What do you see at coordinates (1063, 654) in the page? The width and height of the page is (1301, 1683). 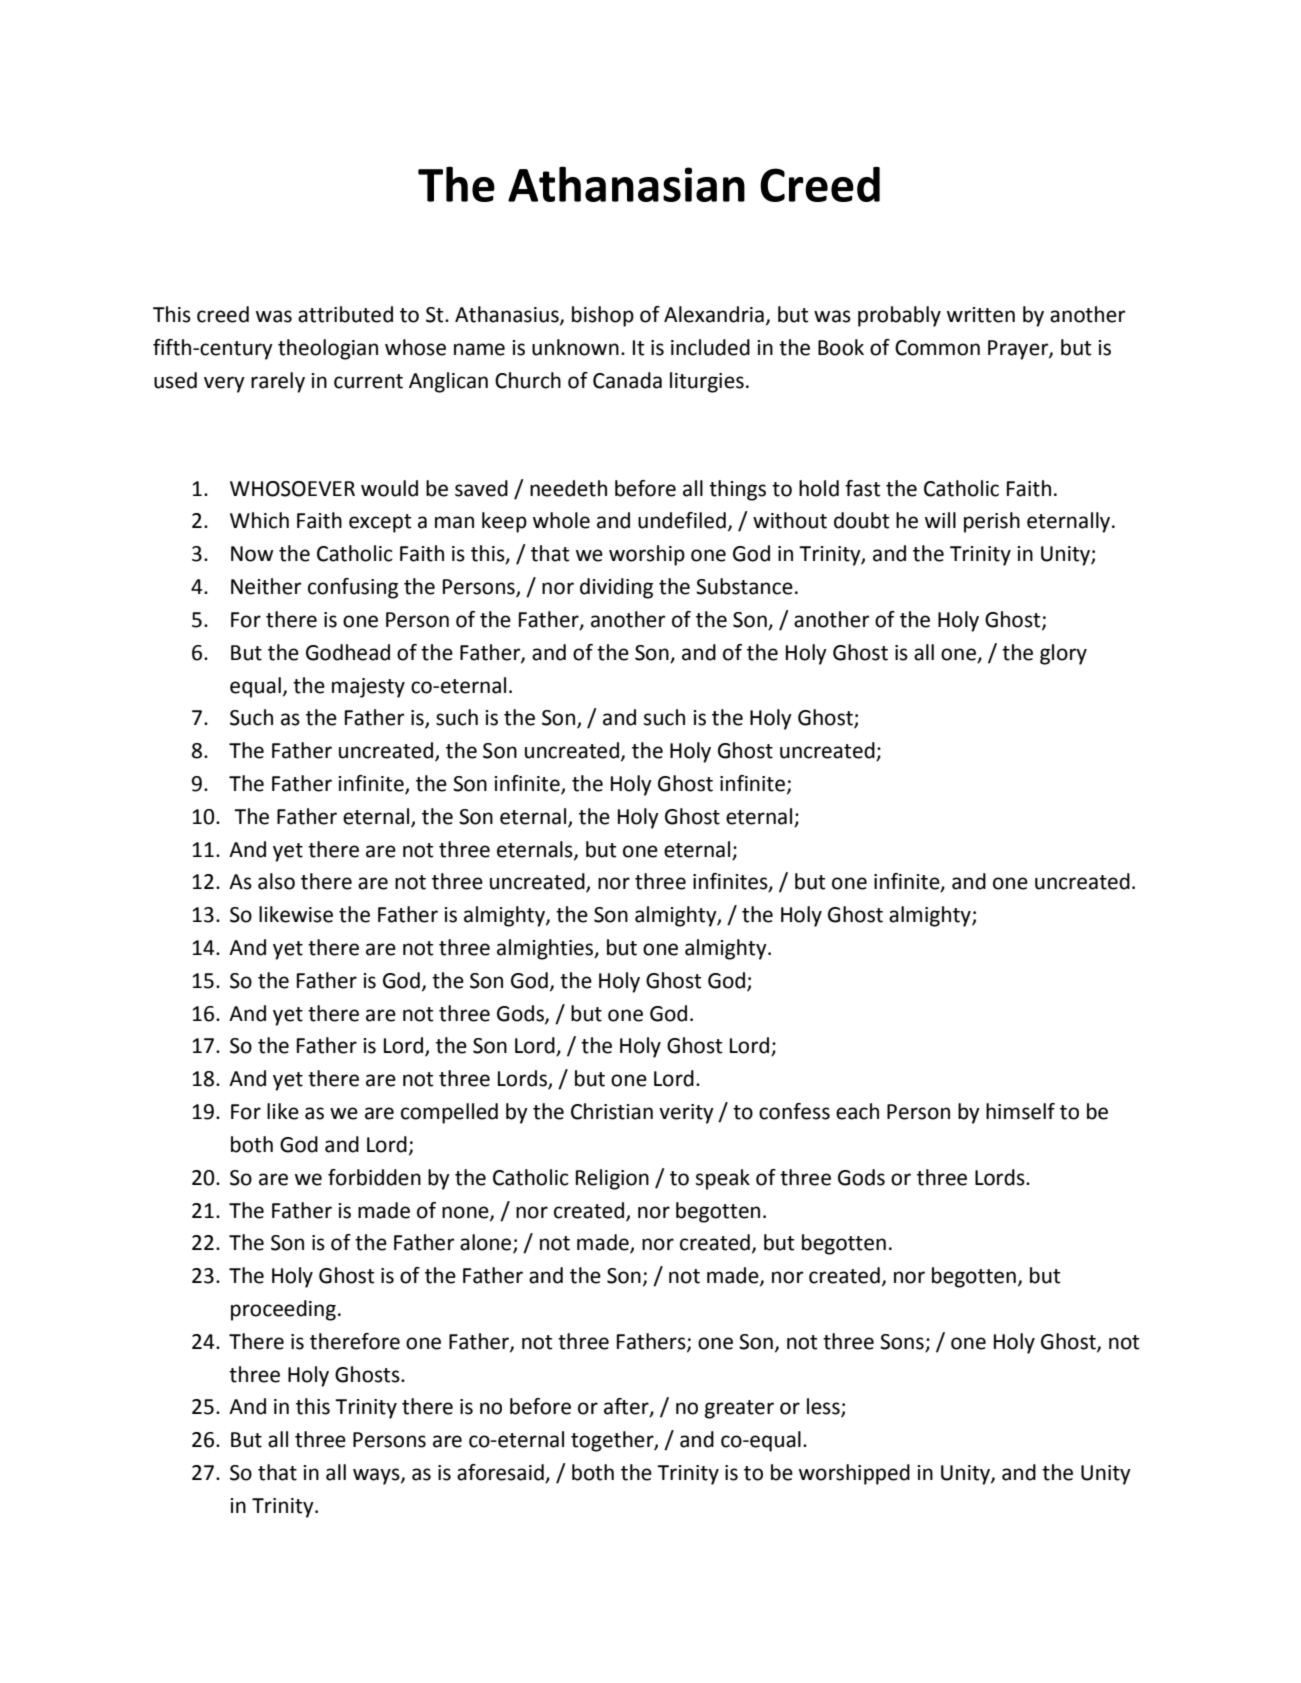 I see `glory` at bounding box center [1063, 654].
